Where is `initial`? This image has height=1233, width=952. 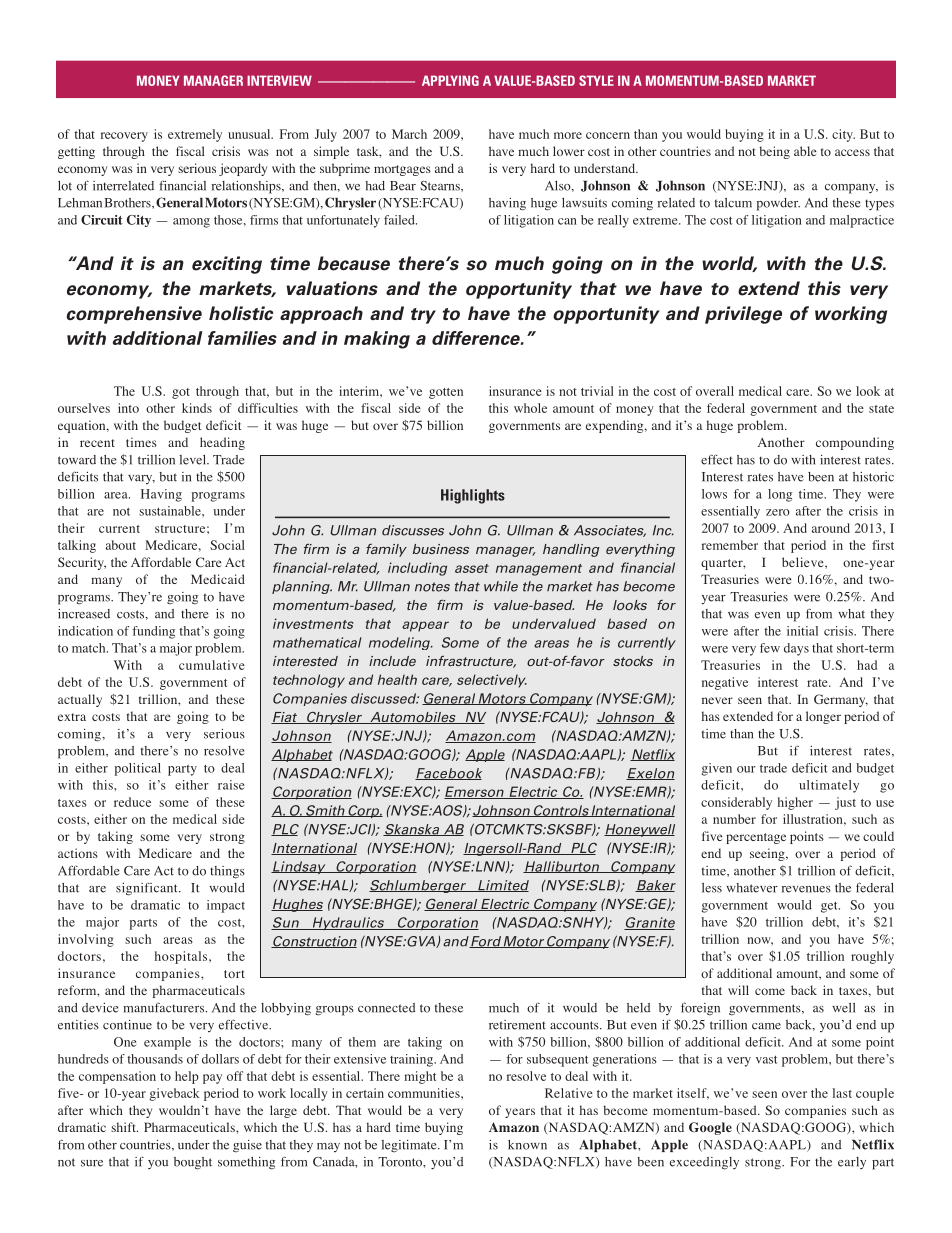 initial is located at coordinates (802, 631).
